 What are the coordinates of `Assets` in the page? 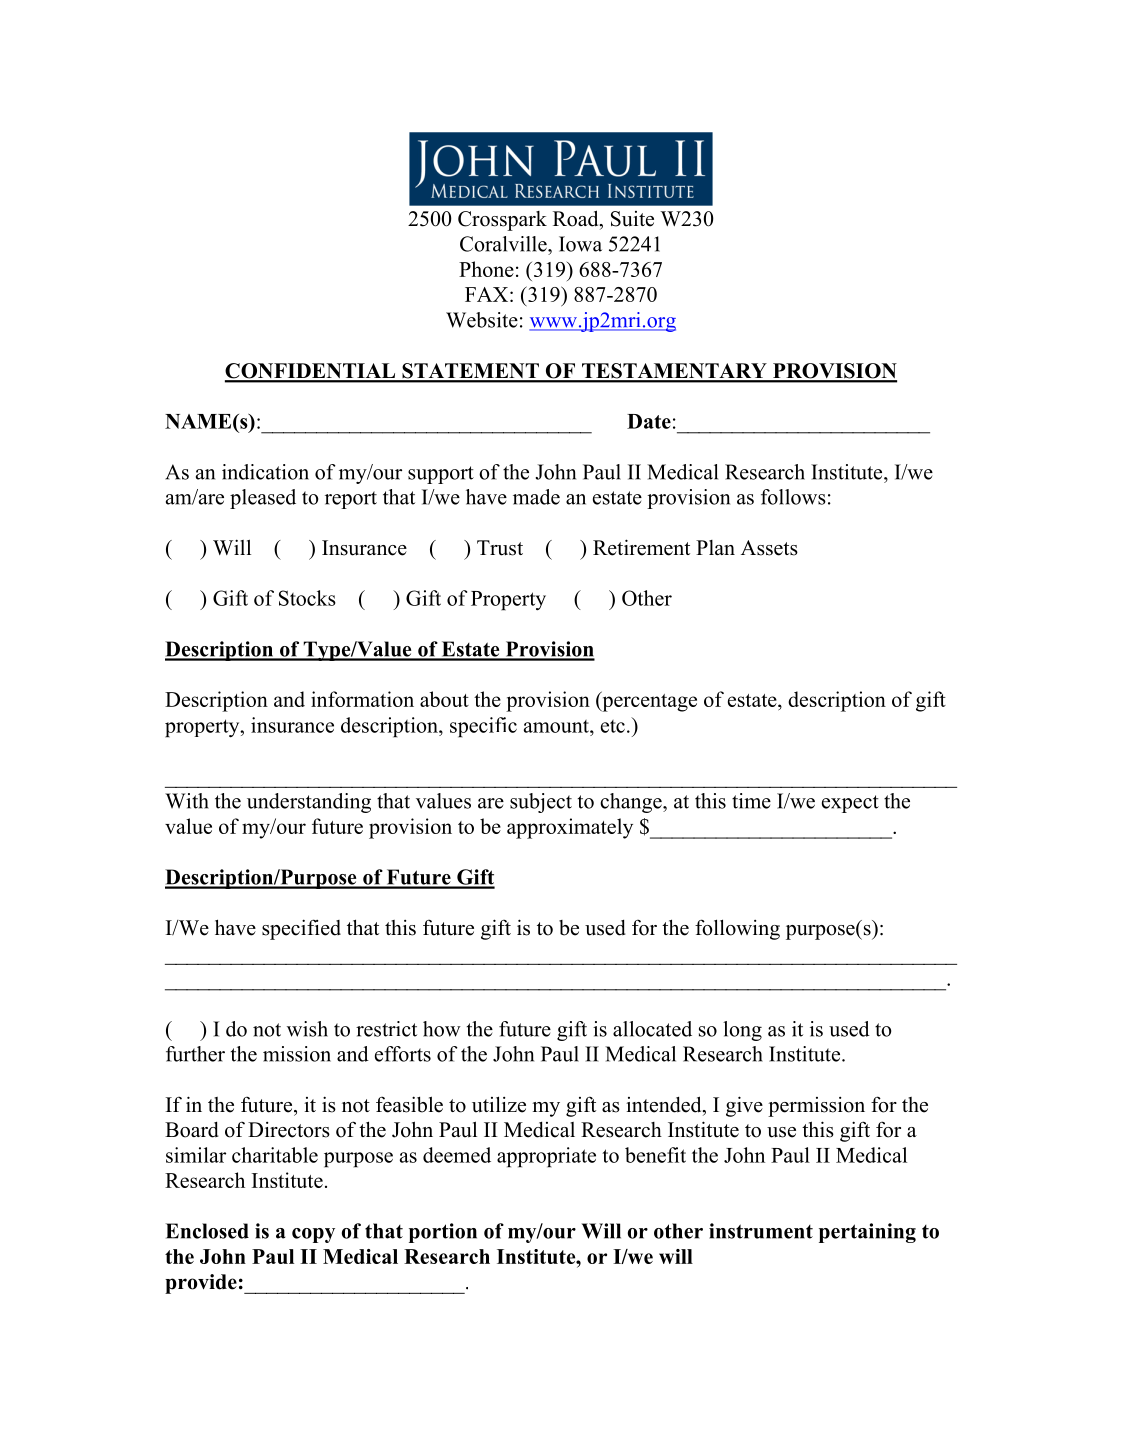 It's located at (769, 548).
